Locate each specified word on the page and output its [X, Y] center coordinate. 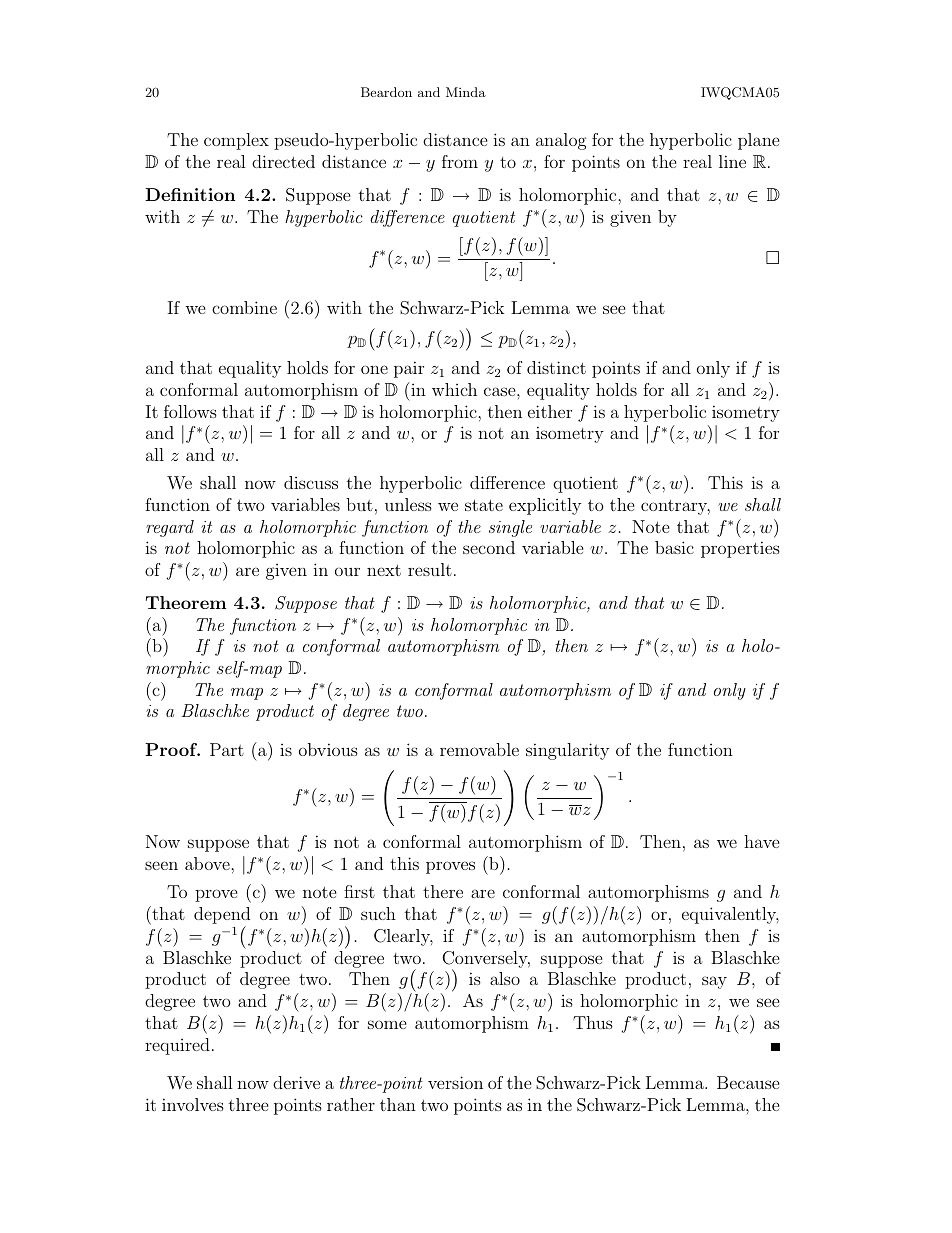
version [455, 1082]
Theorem [186, 602]
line [732, 161]
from [460, 161]
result [430, 569]
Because [748, 1082]
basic [674, 547]
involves [193, 1104]
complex [236, 141]
